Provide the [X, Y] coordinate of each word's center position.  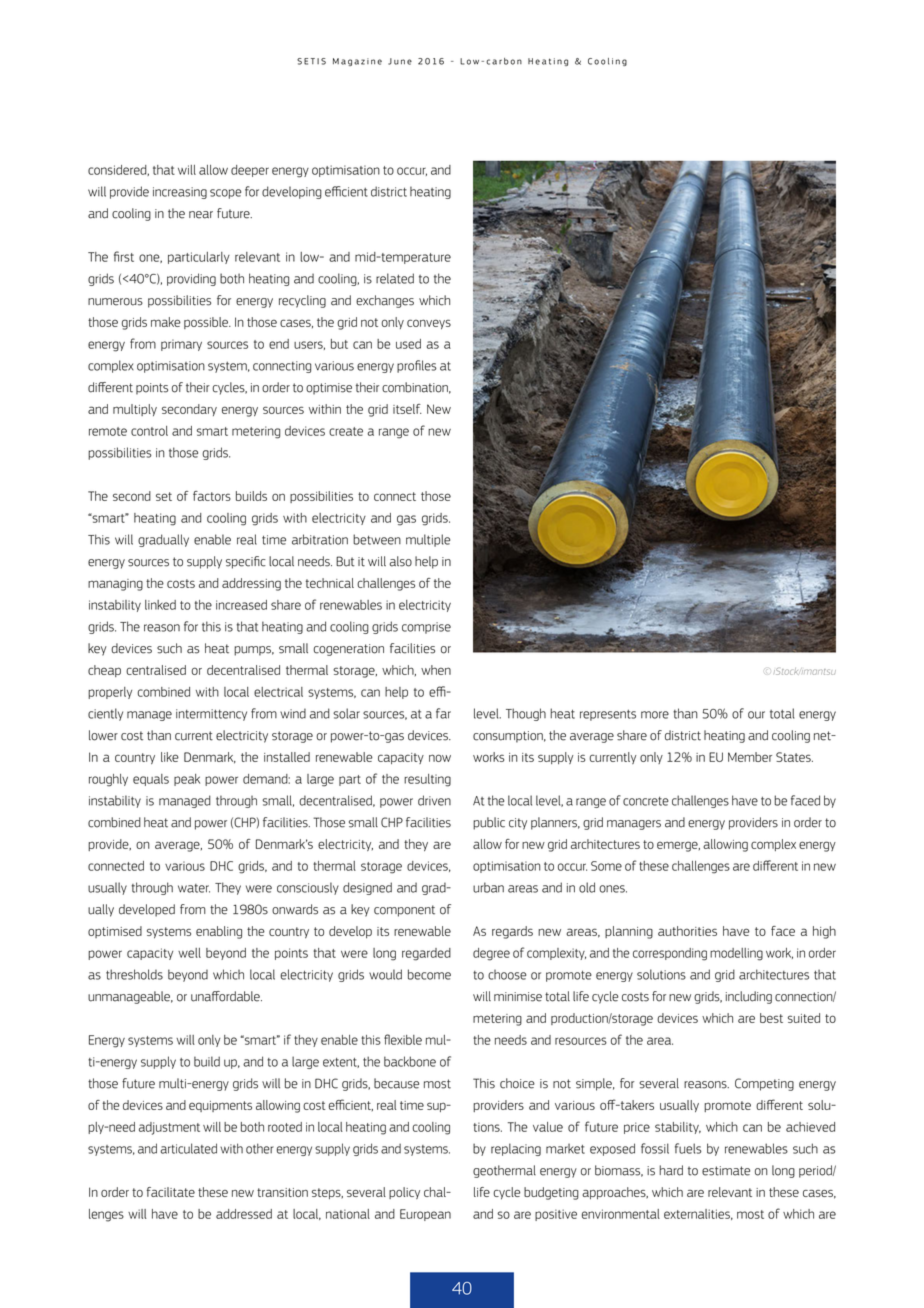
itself [407, 409]
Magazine [357, 62]
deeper [250, 171]
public [489, 823]
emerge [678, 846]
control [149, 431]
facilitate [171, 1192]
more [655, 715]
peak [187, 780]
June [400, 61]
